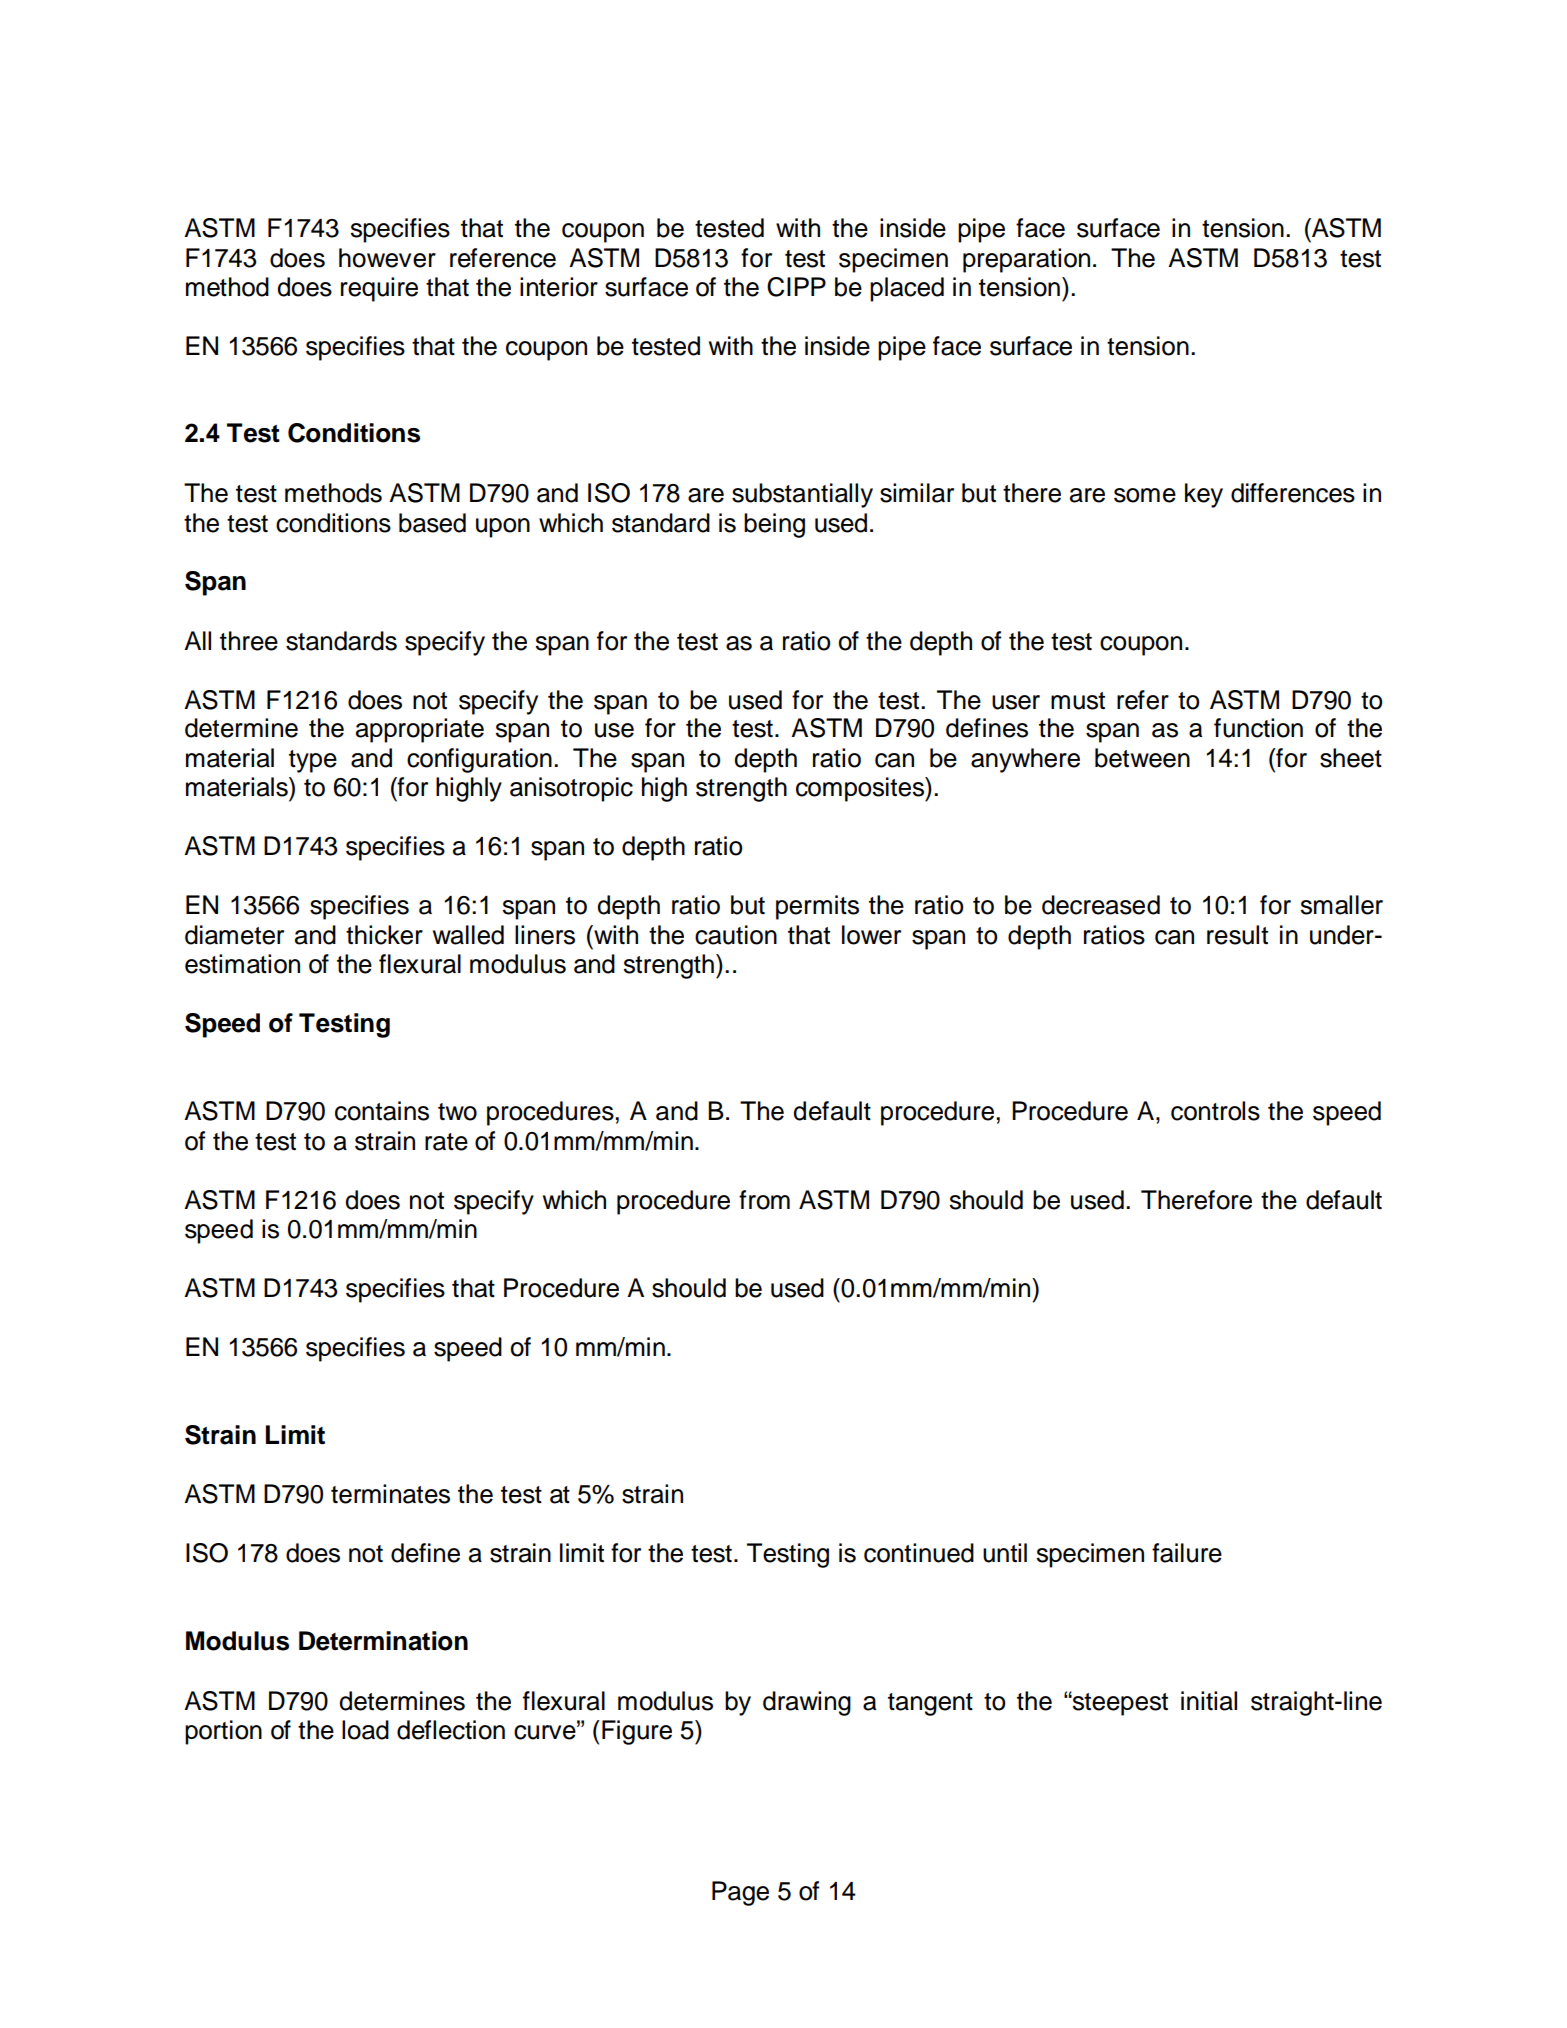 The height and width of the screenshot is (2028, 1567). What do you see at coordinates (1215, 1111) in the screenshot?
I see `controls` at bounding box center [1215, 1111].
